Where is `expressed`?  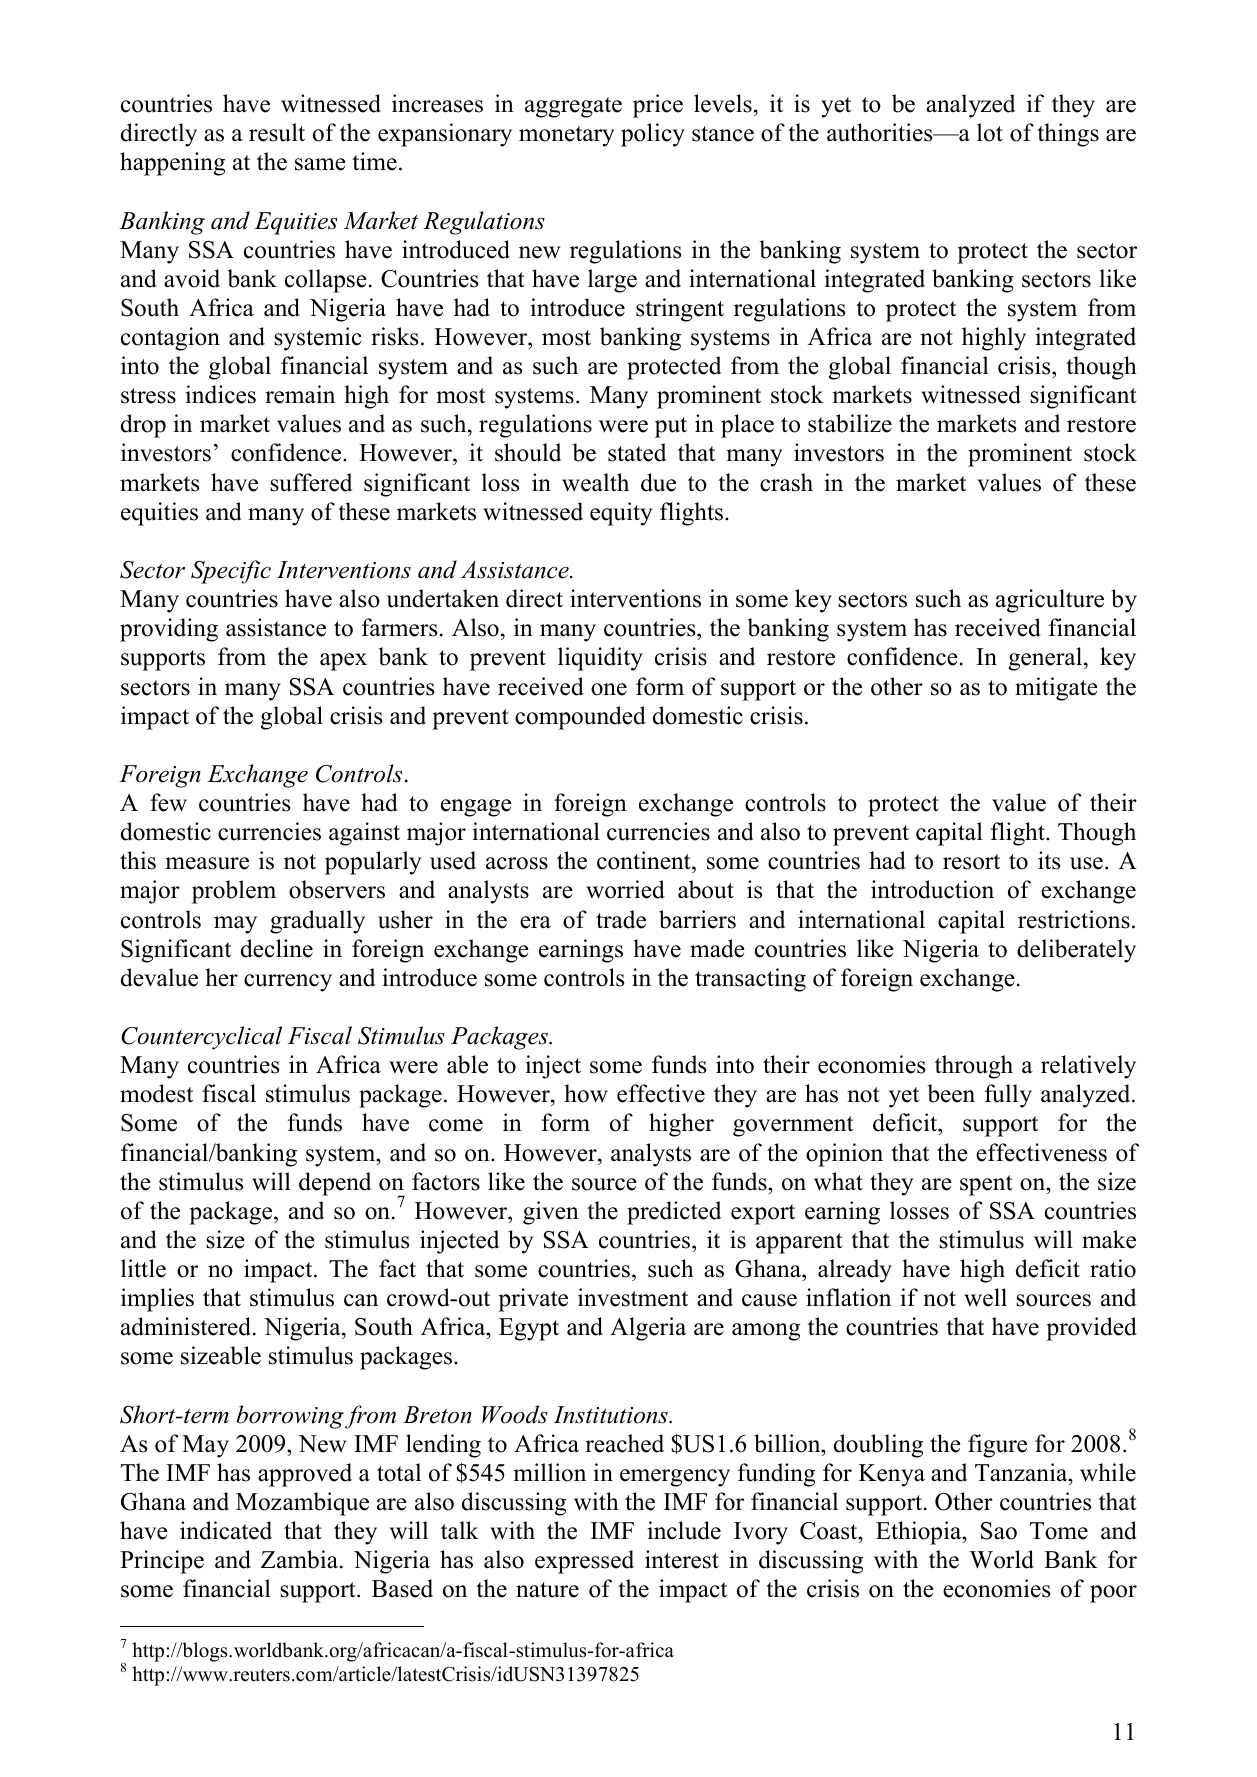 expressed is located at coordinates (584, 1562).
